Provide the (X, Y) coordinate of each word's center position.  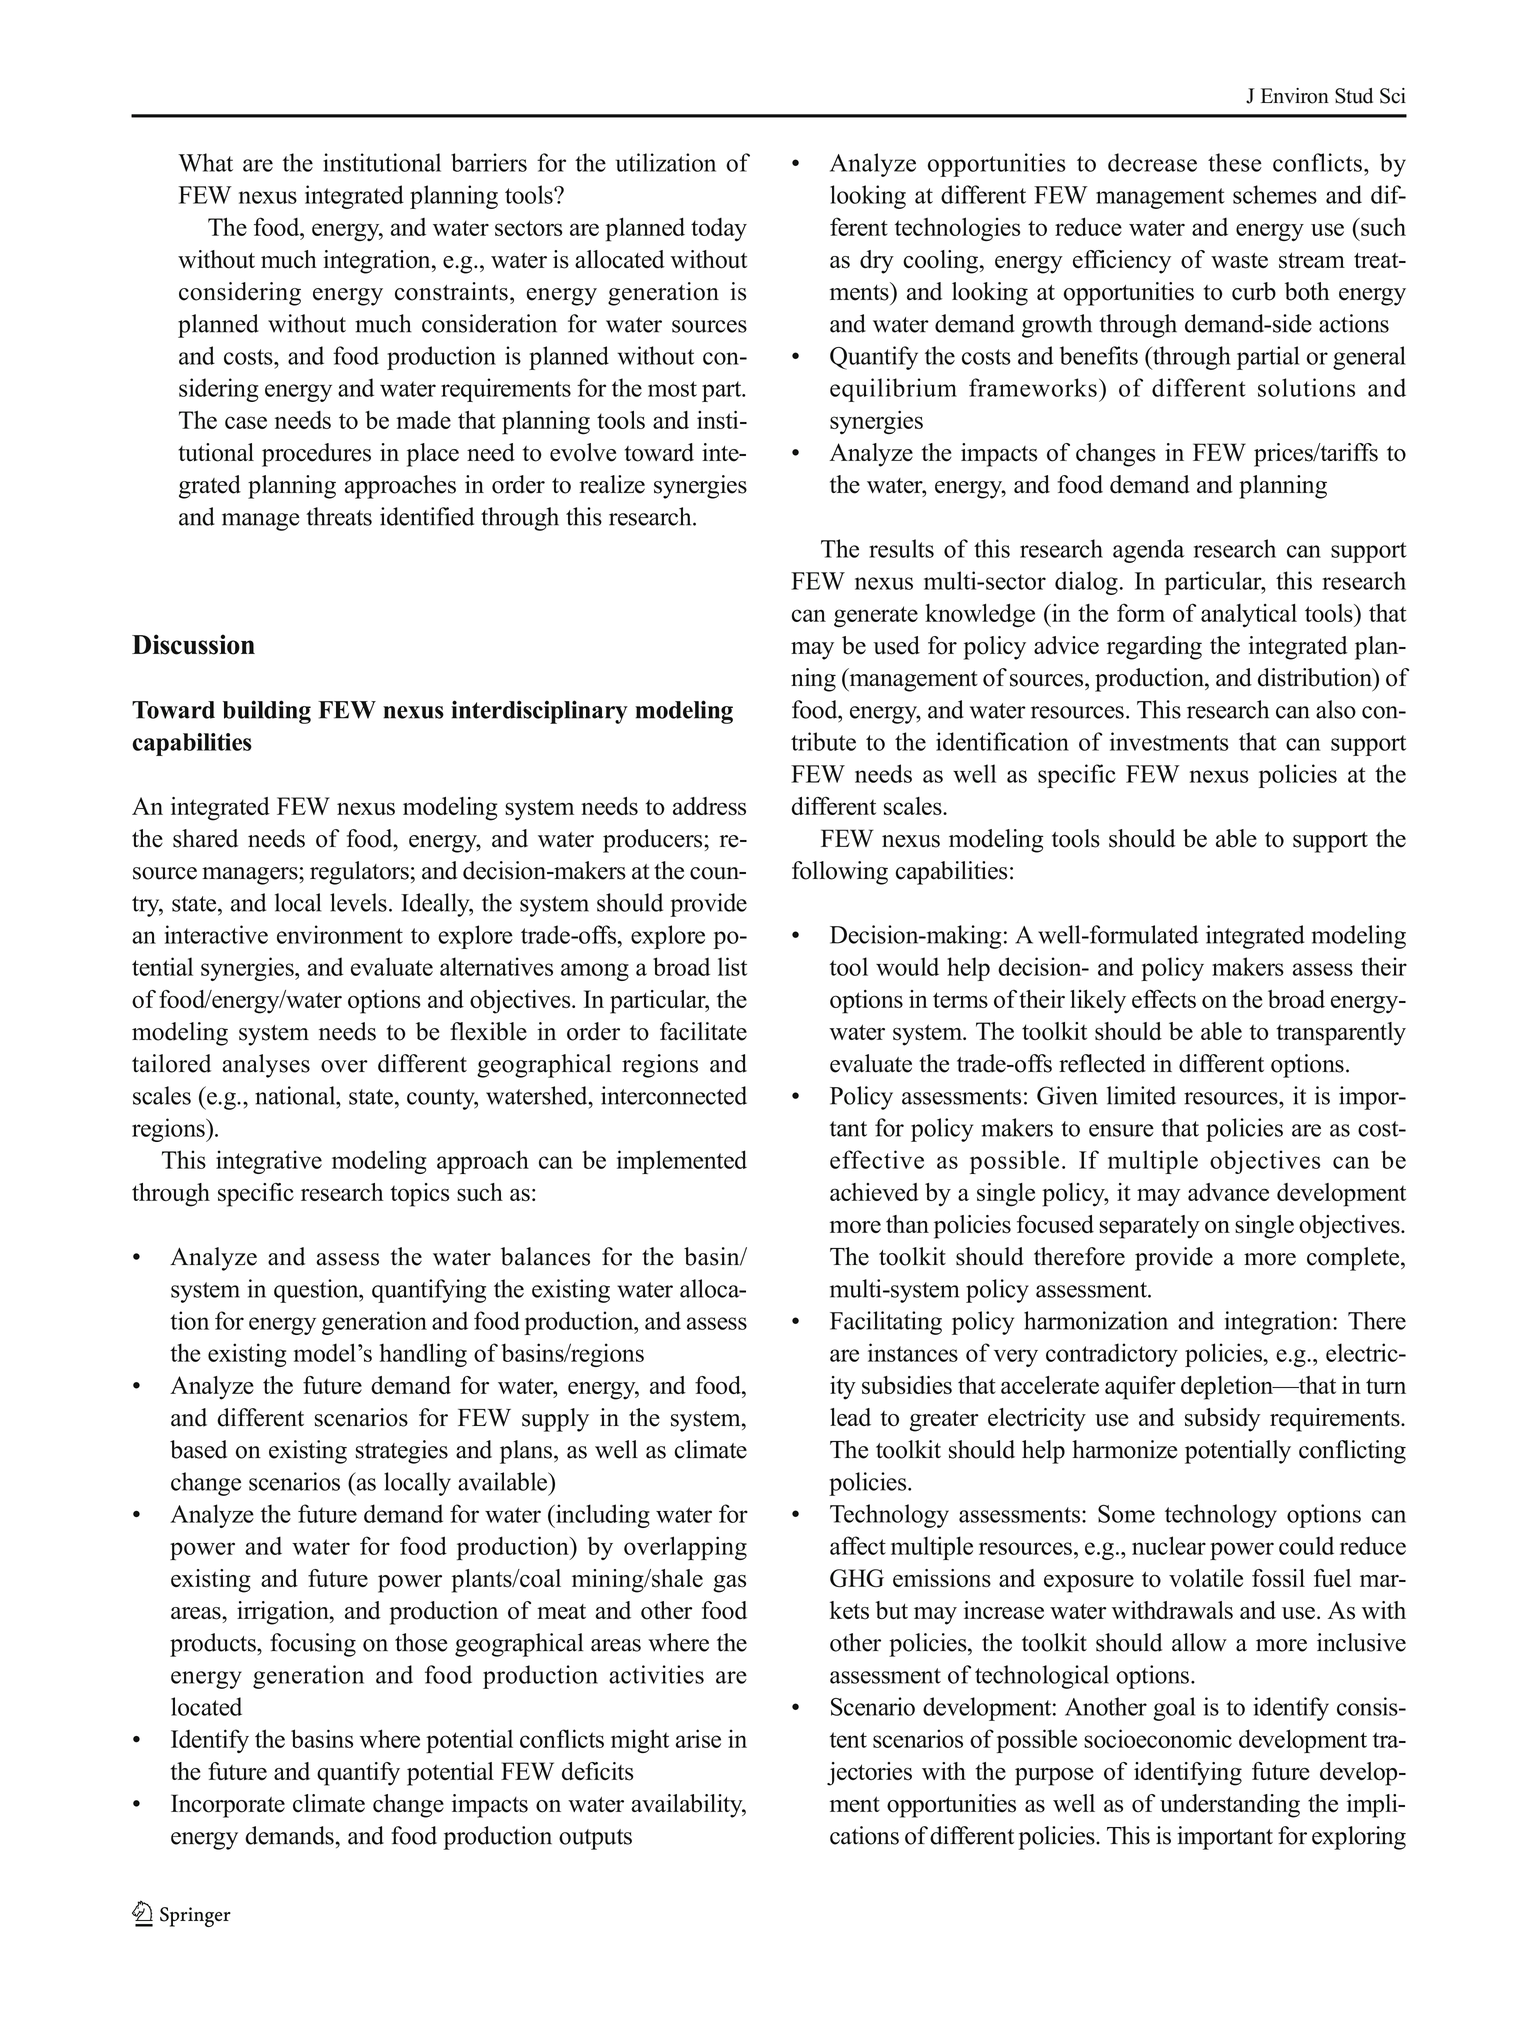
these (1235, 162)
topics (419, 1195)
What (205, 162)
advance (1228, 1192)
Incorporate (228, 1806)
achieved (874, 1192)
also (1336, 709)
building (267, 712)
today (719, 230)
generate (876, 617)
